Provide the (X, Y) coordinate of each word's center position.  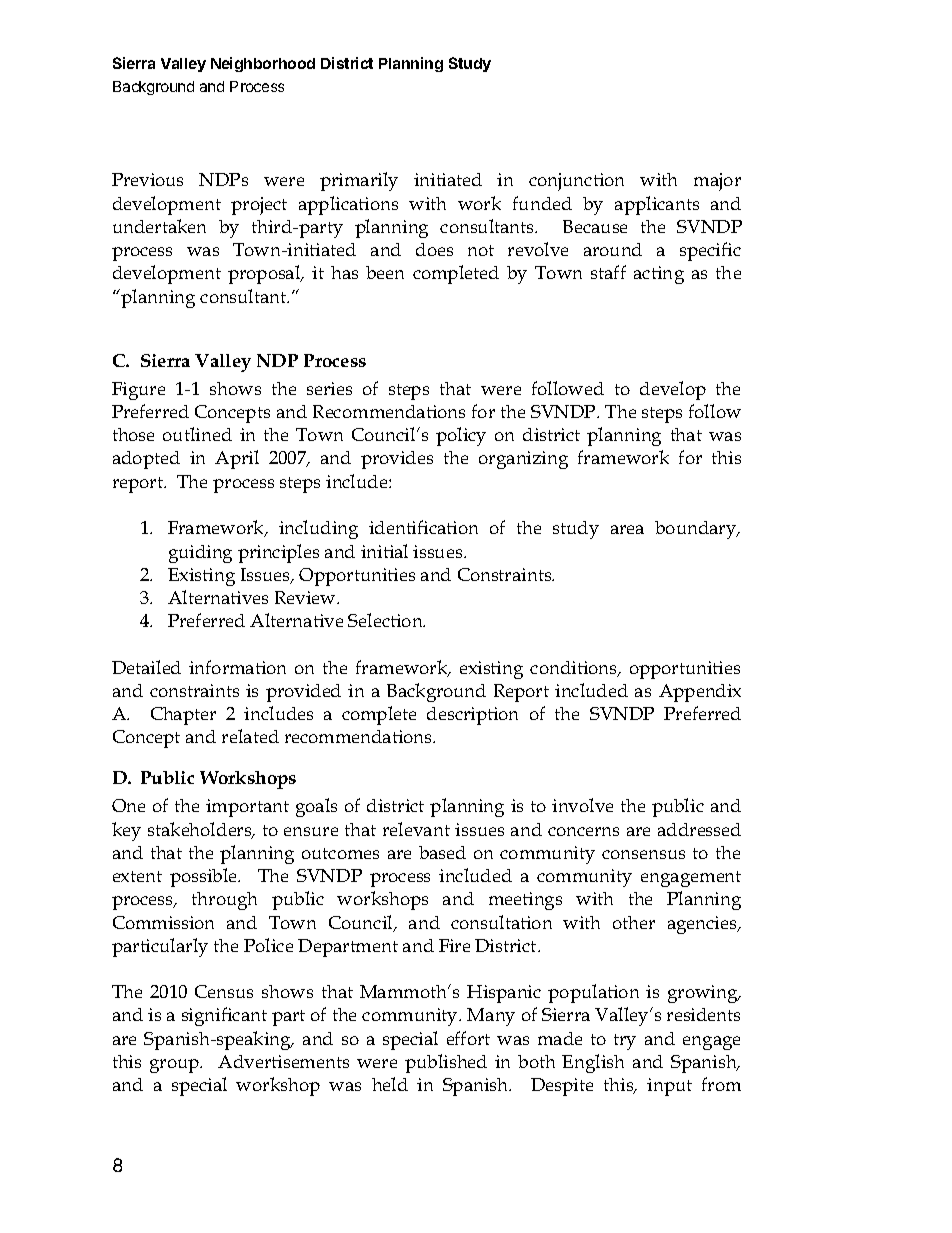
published (446, 1063)
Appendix (700, 693)
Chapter (183, 716)
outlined (197, 434)
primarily (359, 181)
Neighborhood (263, 64)
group (175, 1066)
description (472, 716)
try (625, 1042)
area (627, 529)
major (717, 182)
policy (461, 436)
